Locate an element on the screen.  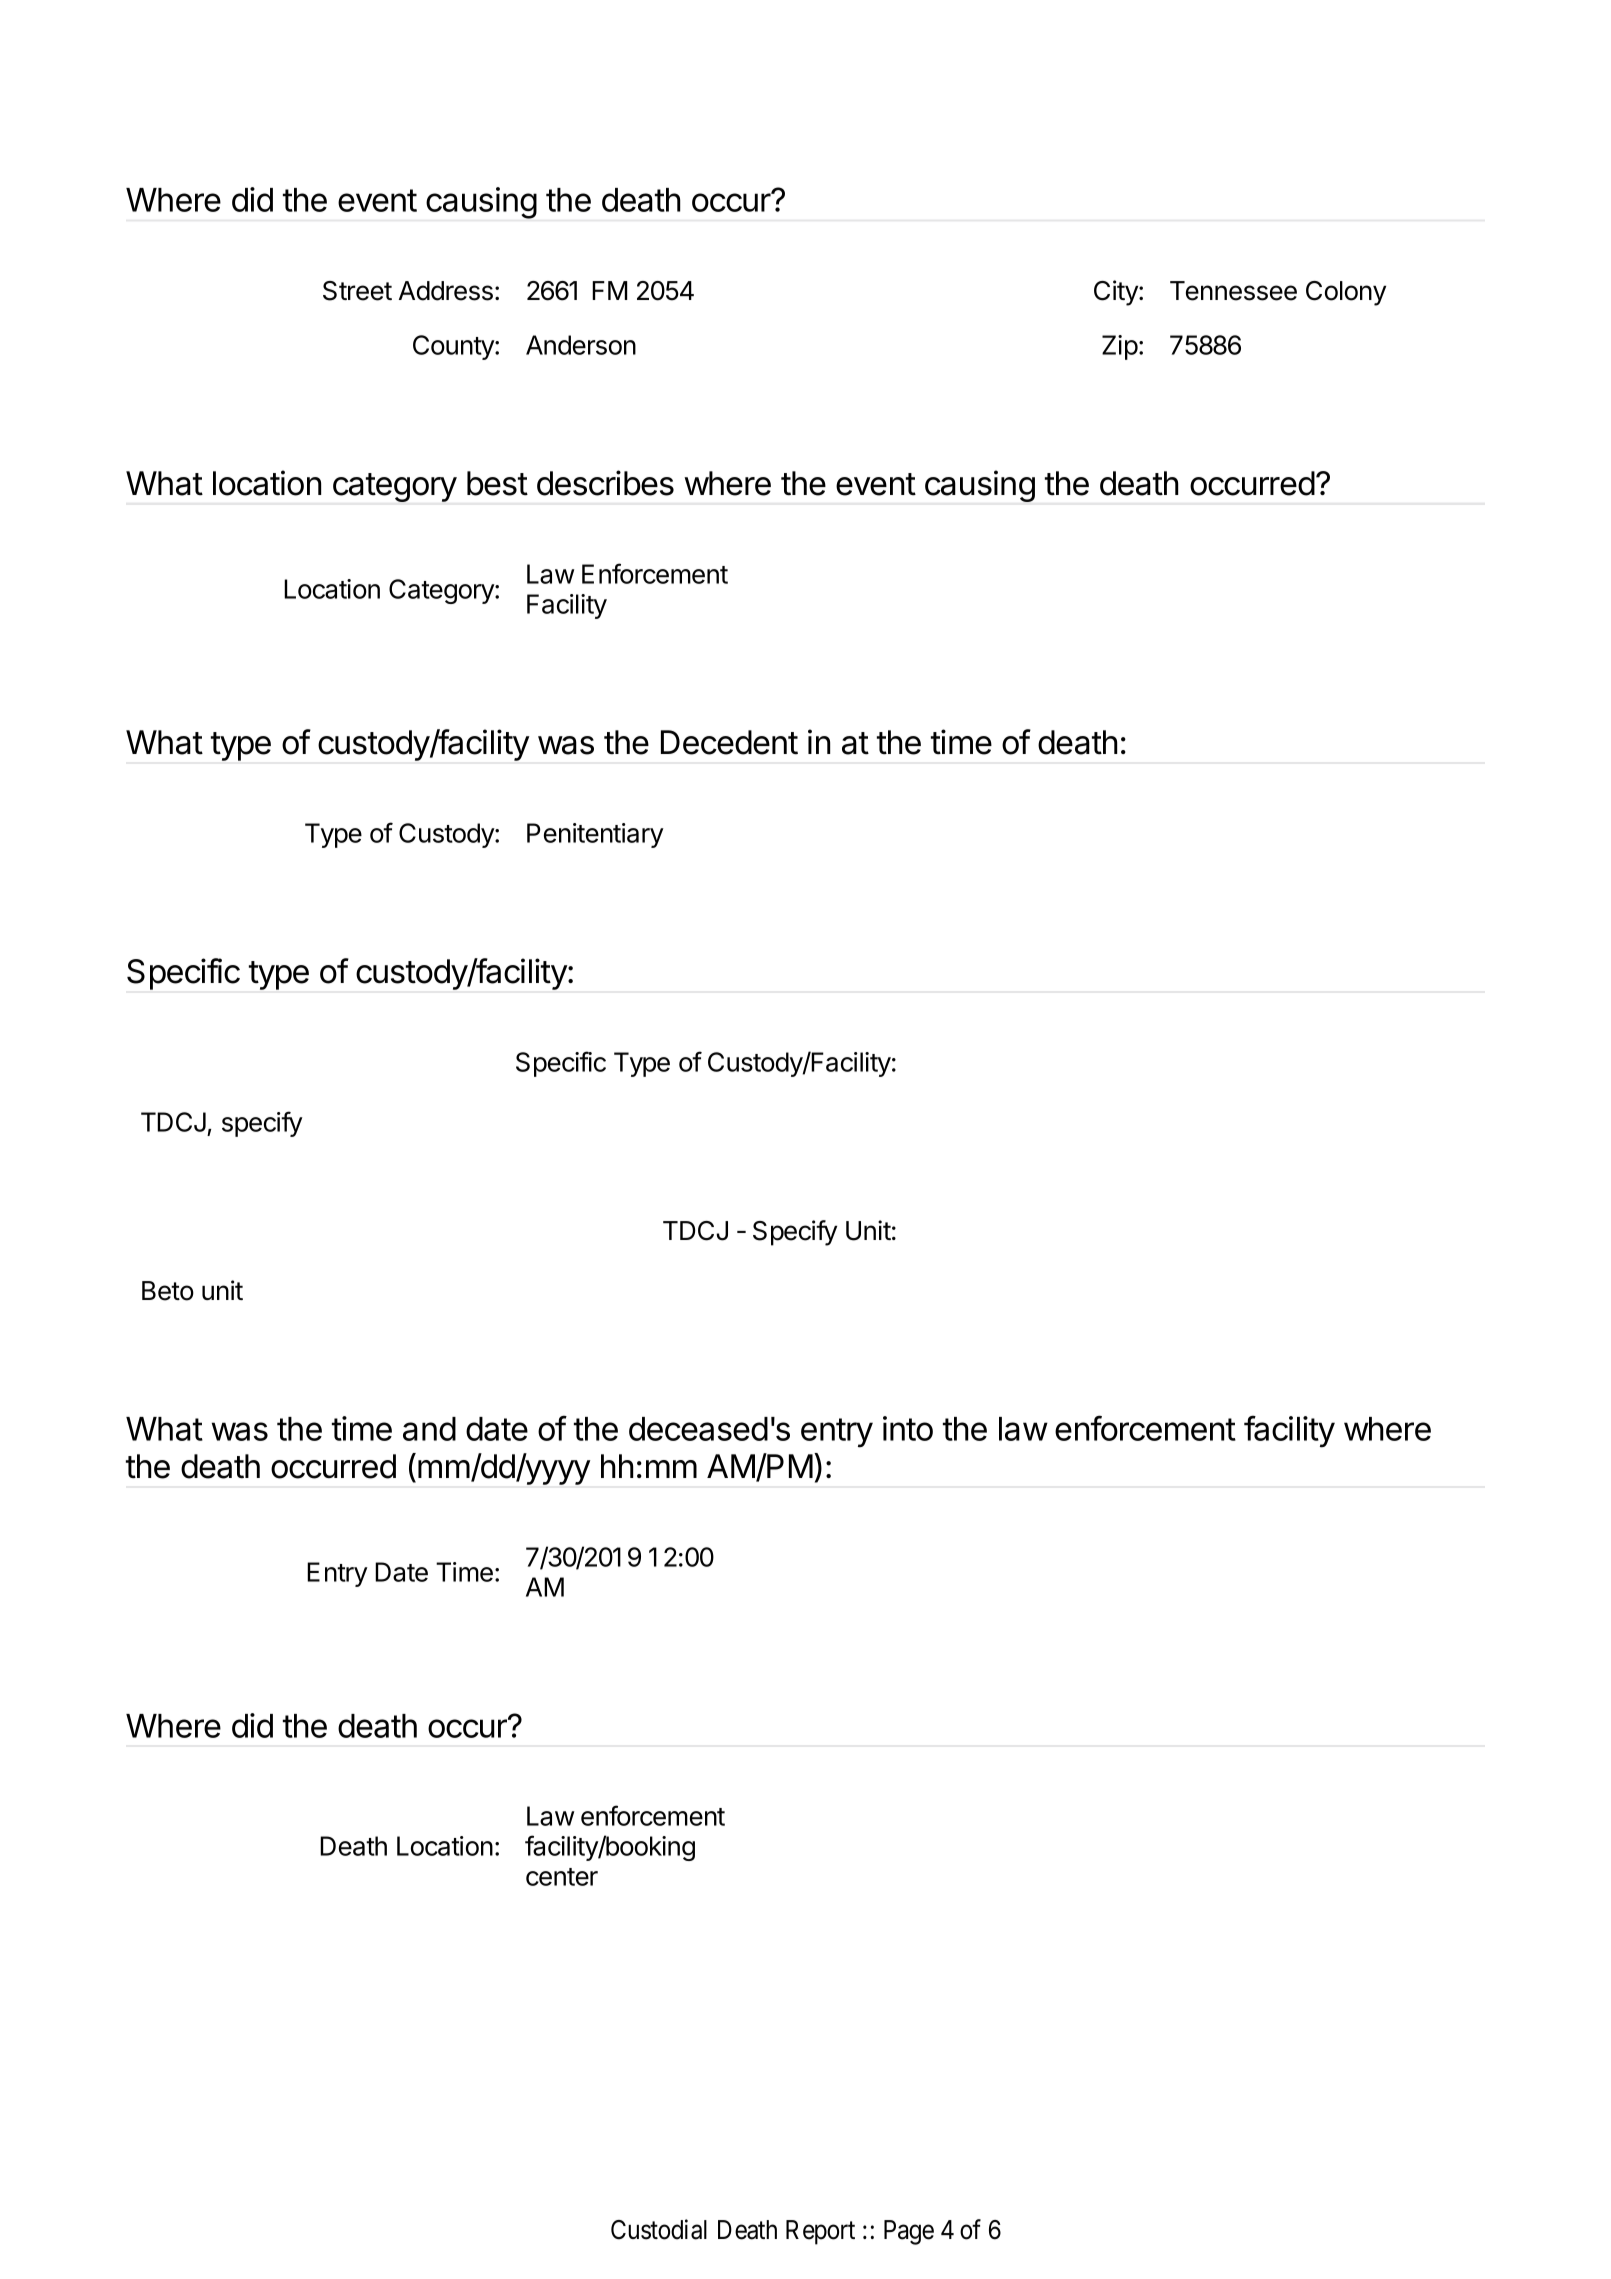
Custodial is located at coordinates (659, 2229).
